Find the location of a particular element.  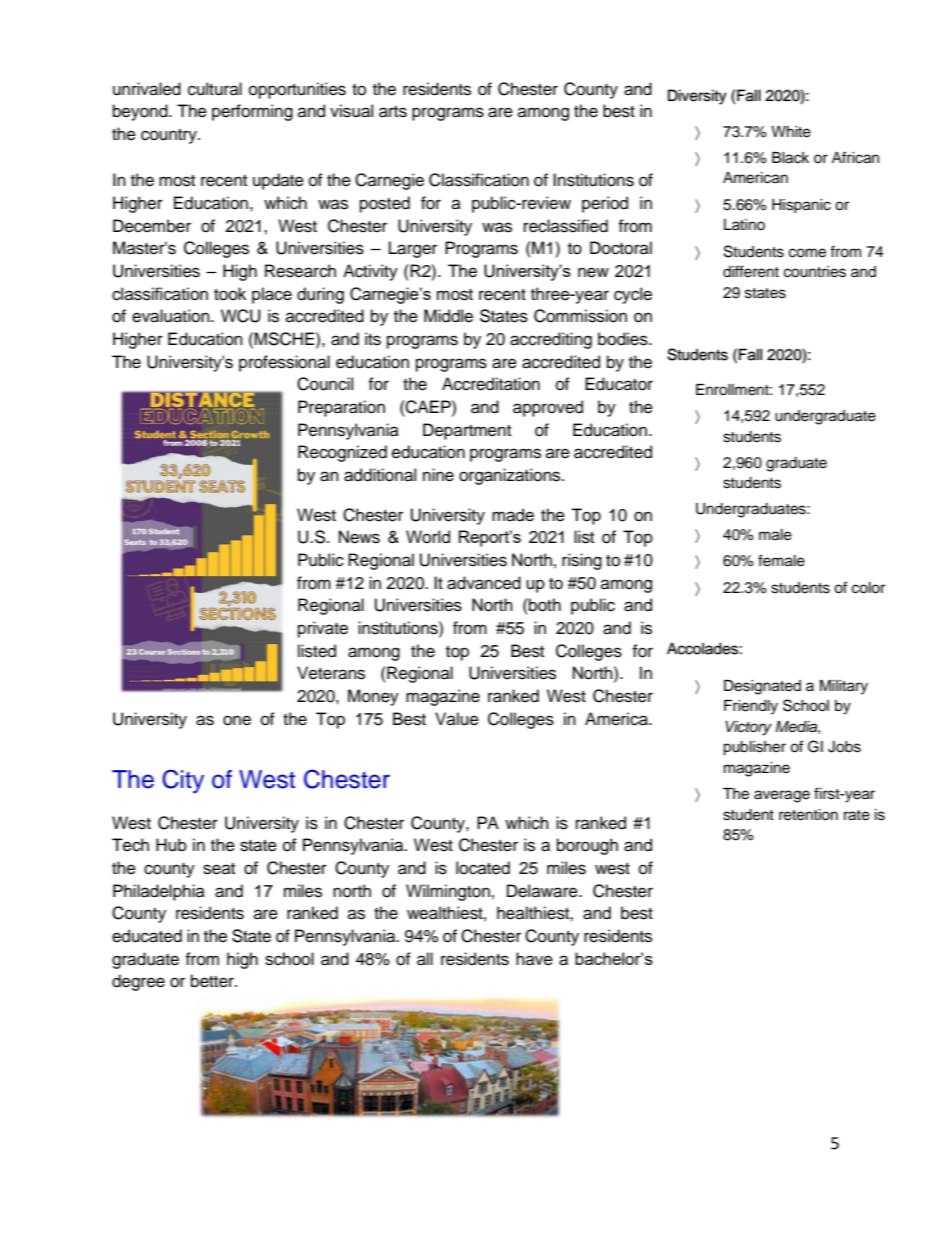

evaluation is located at coordinates (172, 316).
